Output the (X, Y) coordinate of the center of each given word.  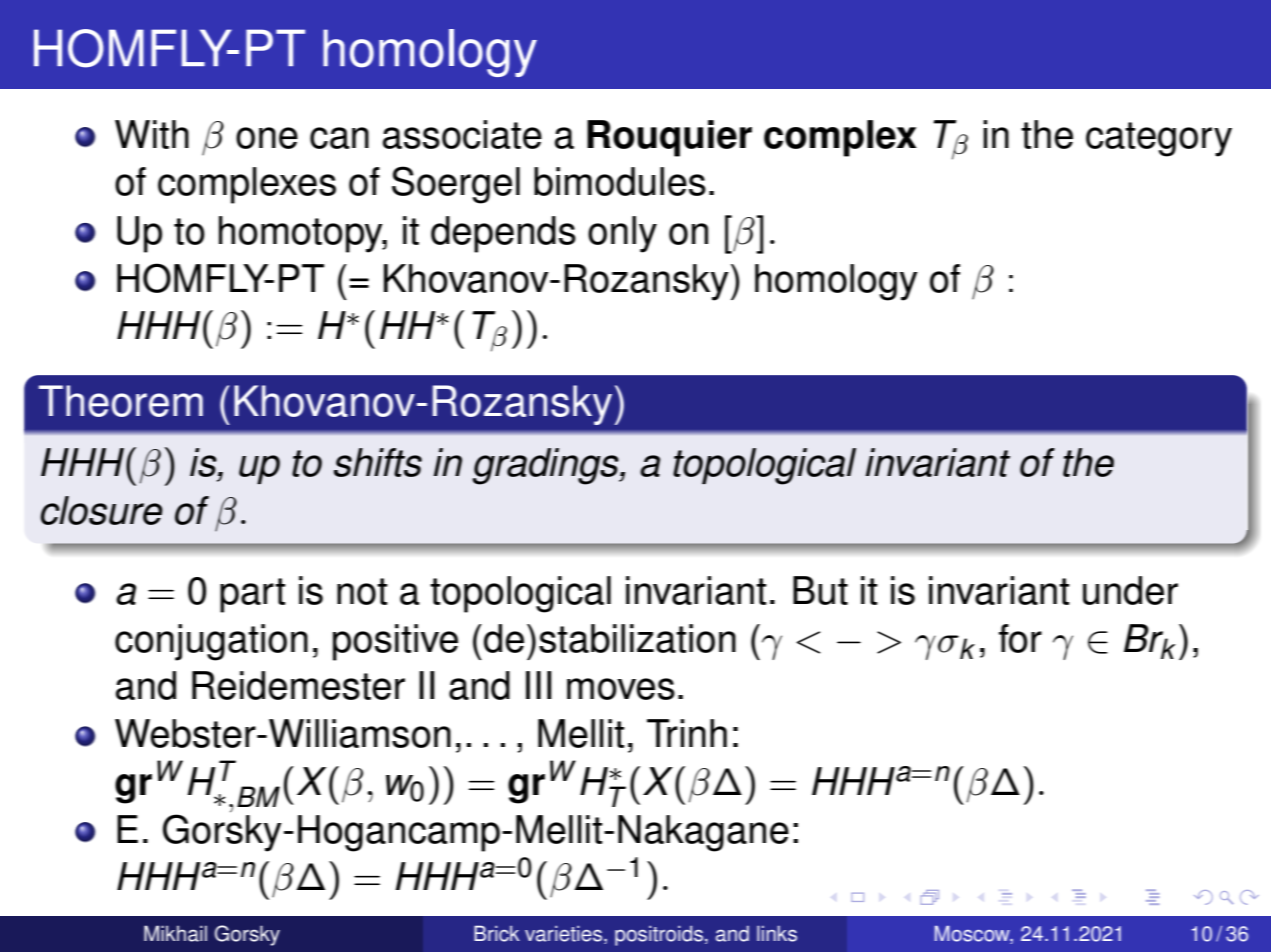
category (1159, 139)
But (820, 590)
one (267, 138)
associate (462, 134)
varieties (565, 935)
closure (102, 510)
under (1130, 590)
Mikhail (175, 933)
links (777, 934)
